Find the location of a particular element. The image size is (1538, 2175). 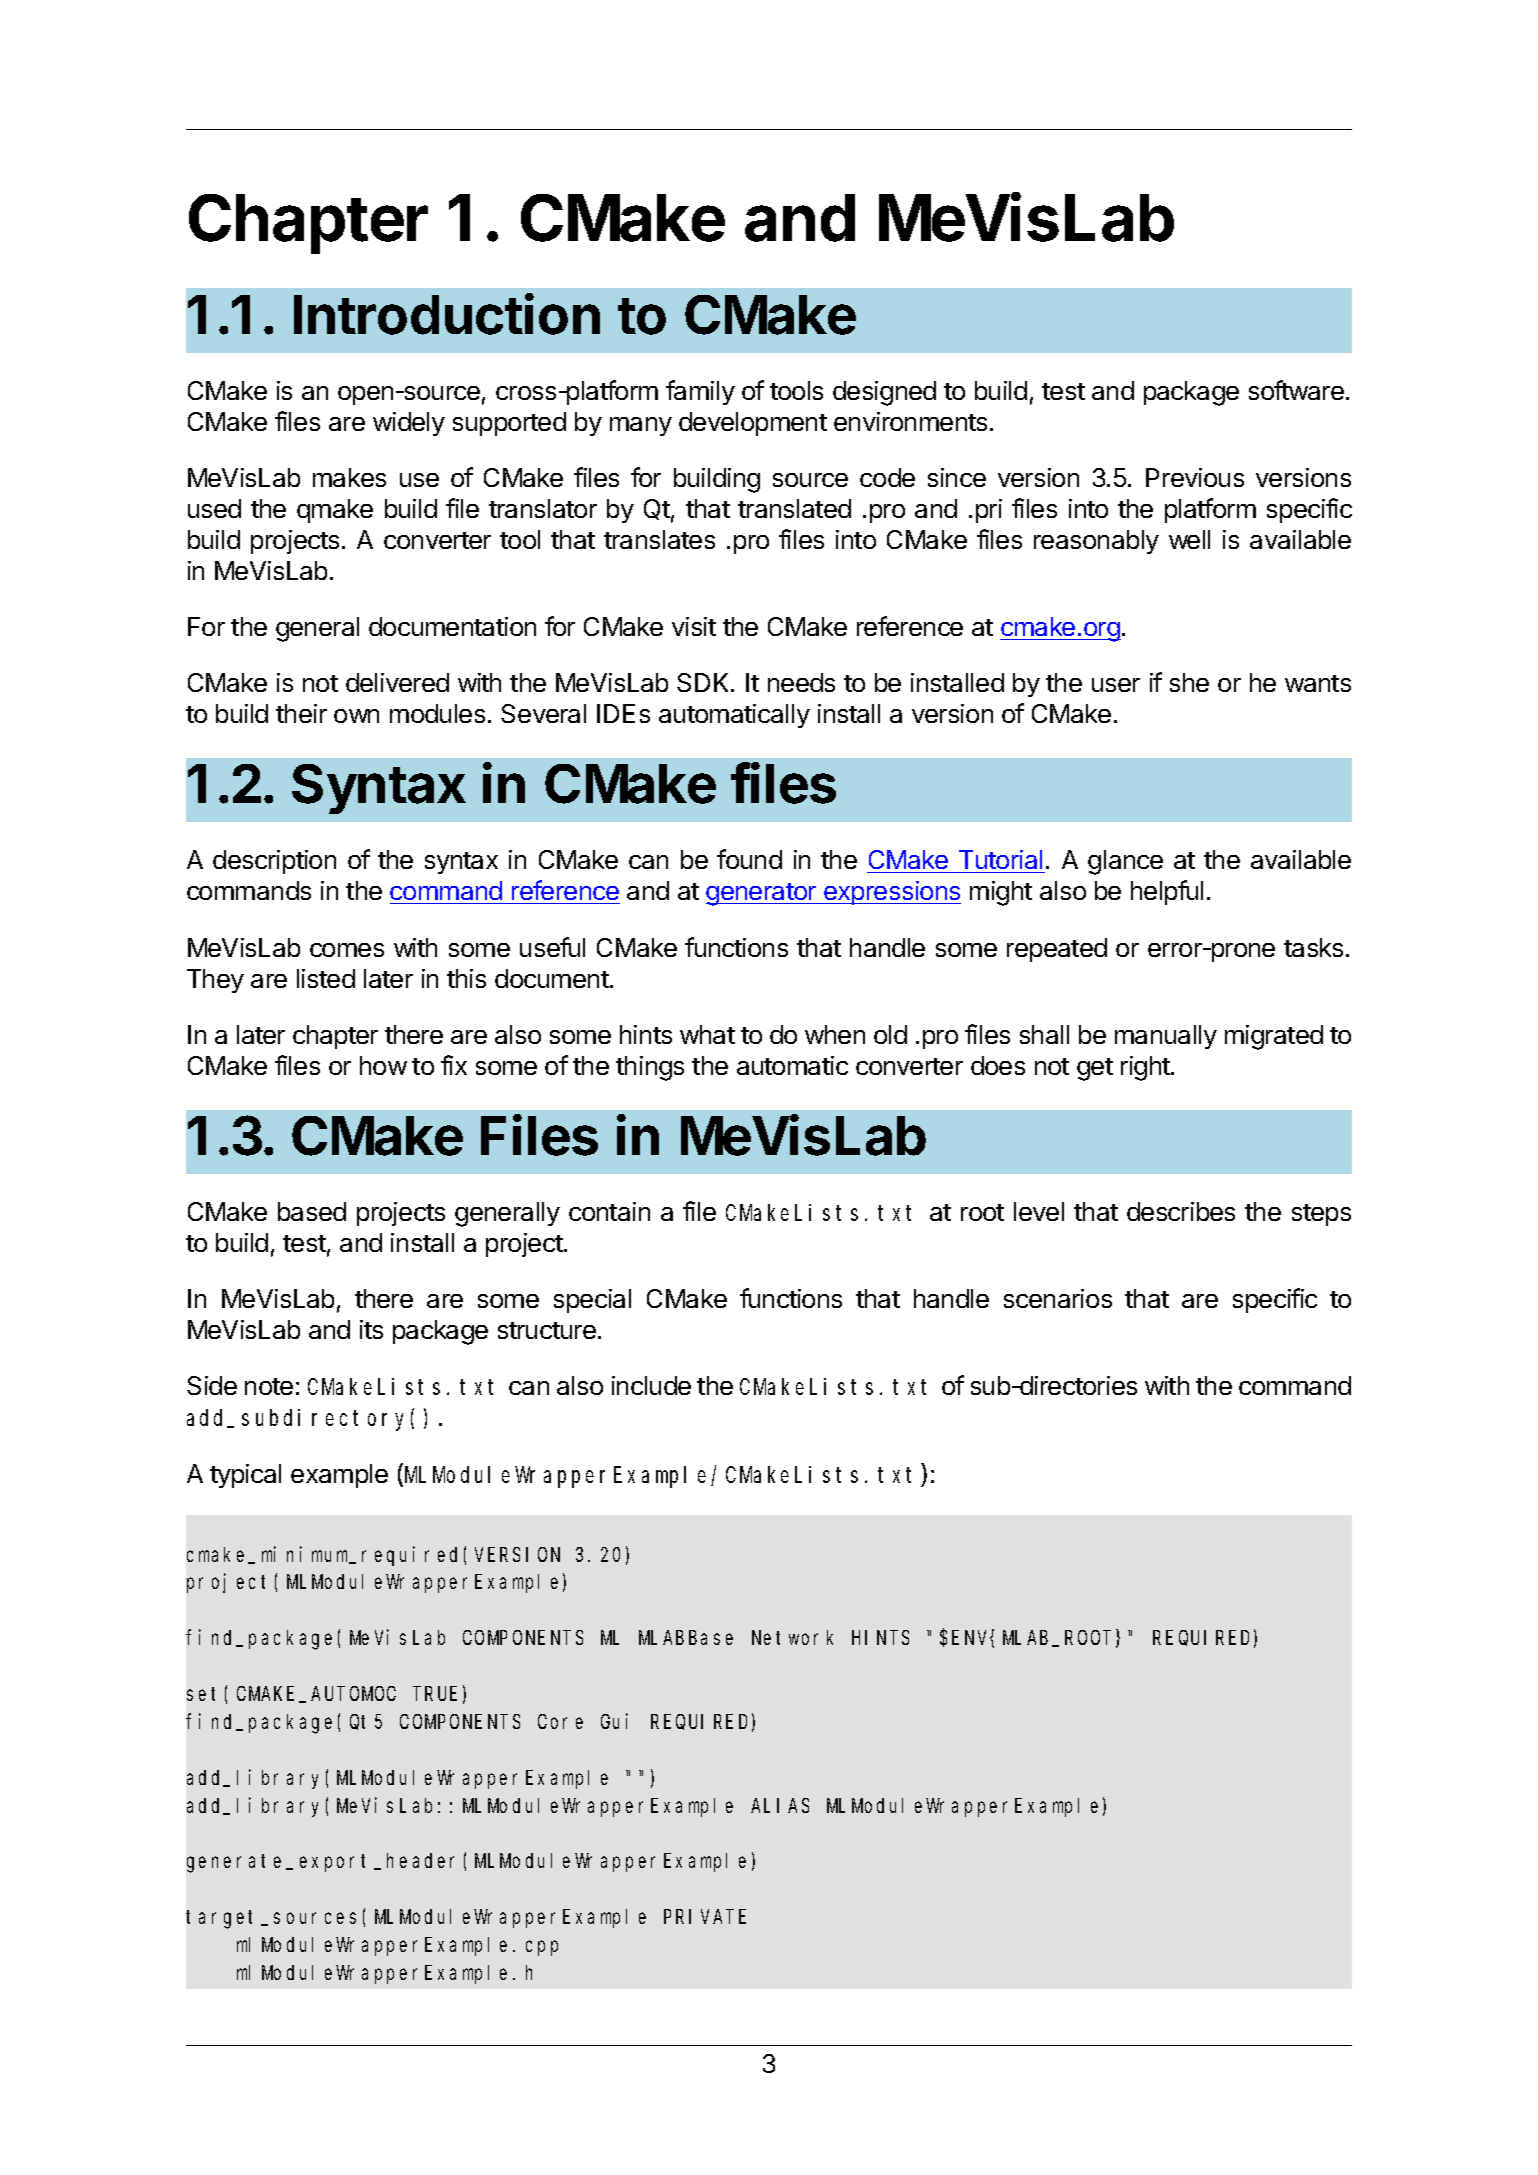

what is located at coordinates (707, 1034).
